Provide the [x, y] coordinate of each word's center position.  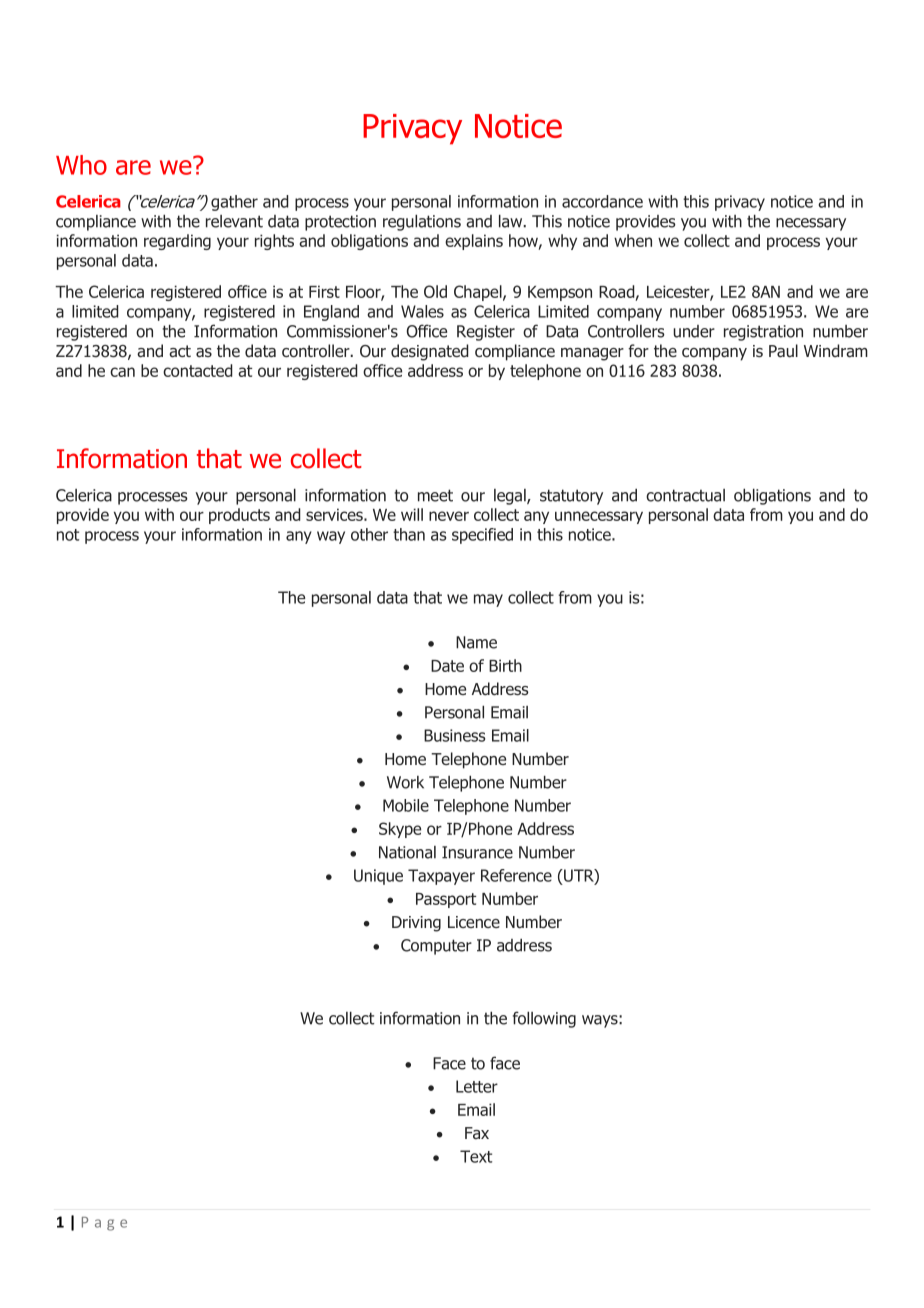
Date [447, 666]
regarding [177, 242]
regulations [422, 223]
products [239, 516]
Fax [477, 1133]
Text [476, 1156]
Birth [505, 665]
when [633, 240]
